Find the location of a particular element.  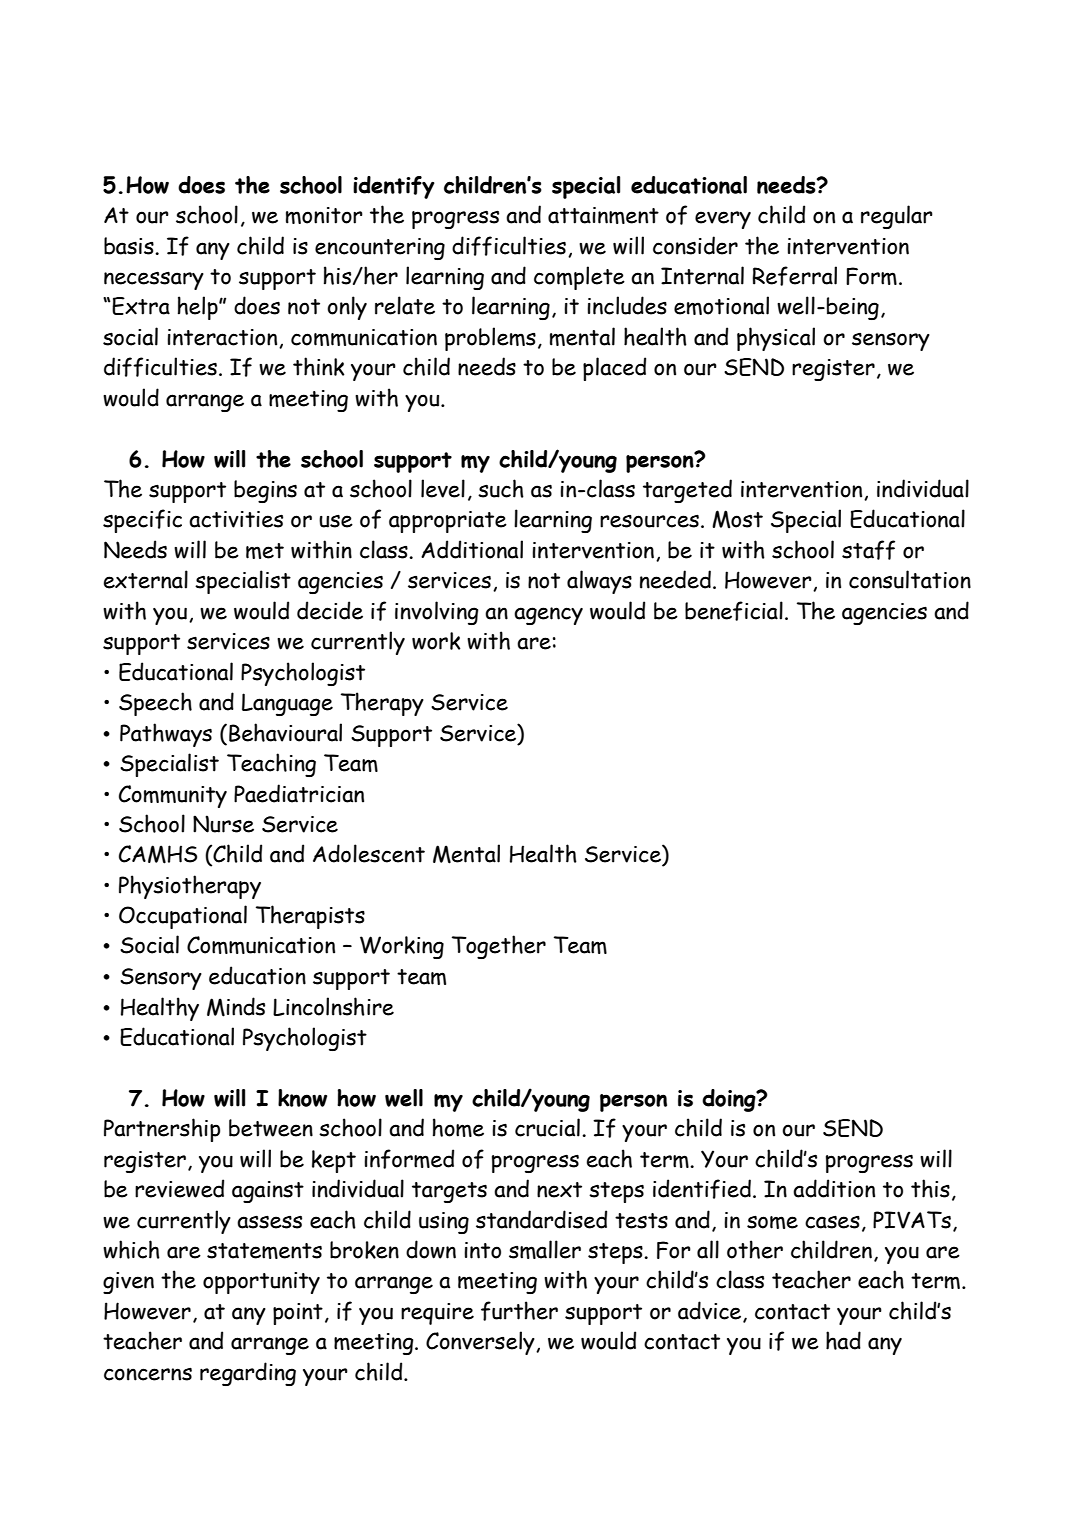

Community is located at coordinates (173, 796).
